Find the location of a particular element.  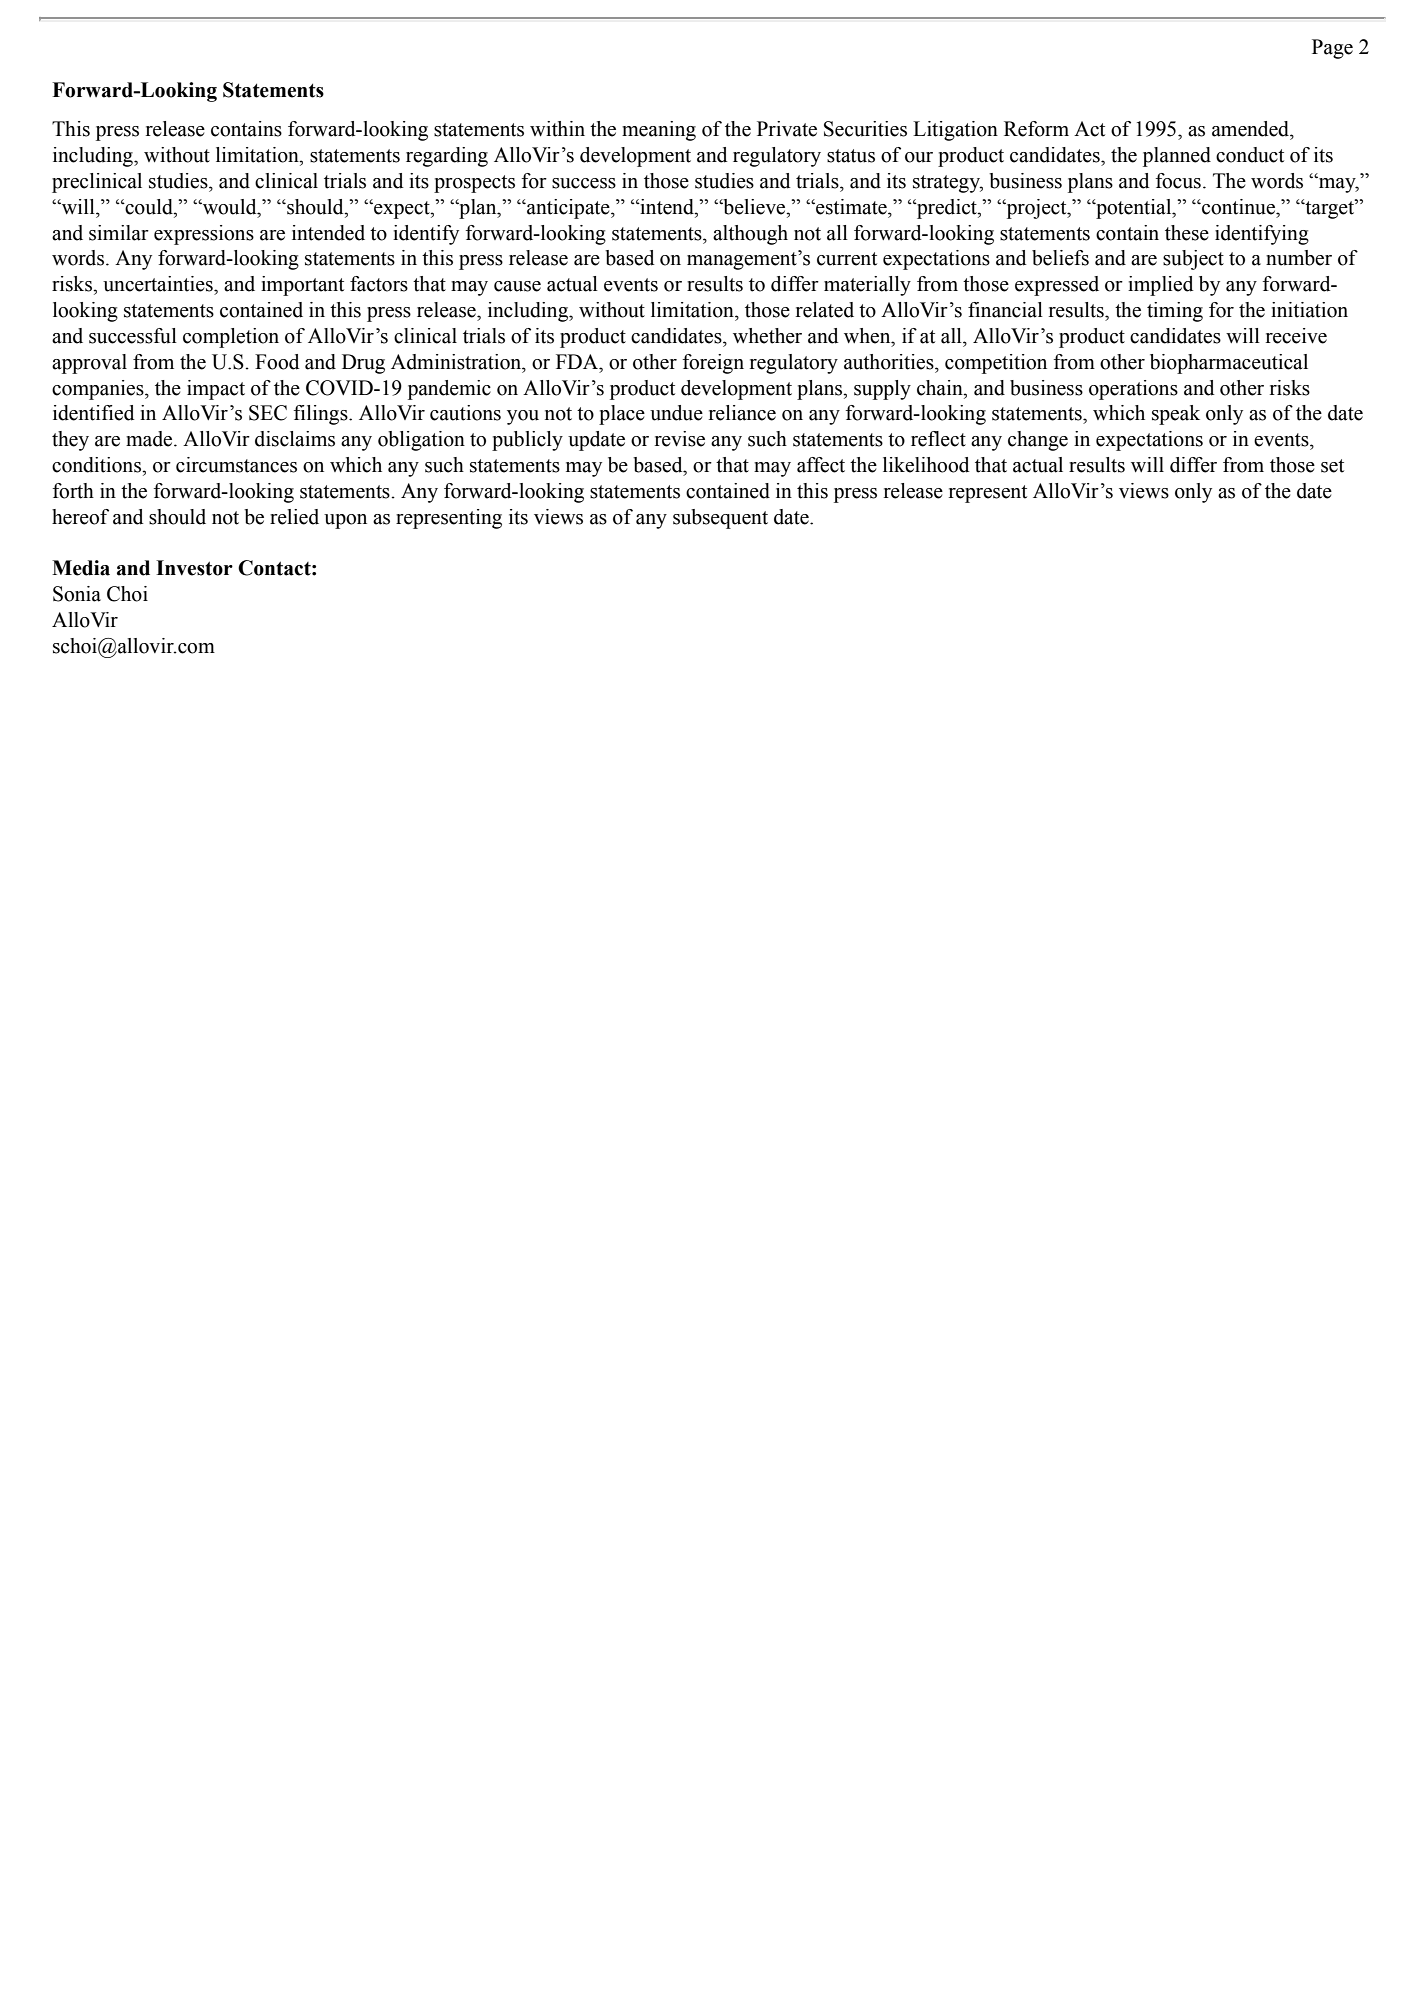

subsequent is located at coordinates (720, 519).
